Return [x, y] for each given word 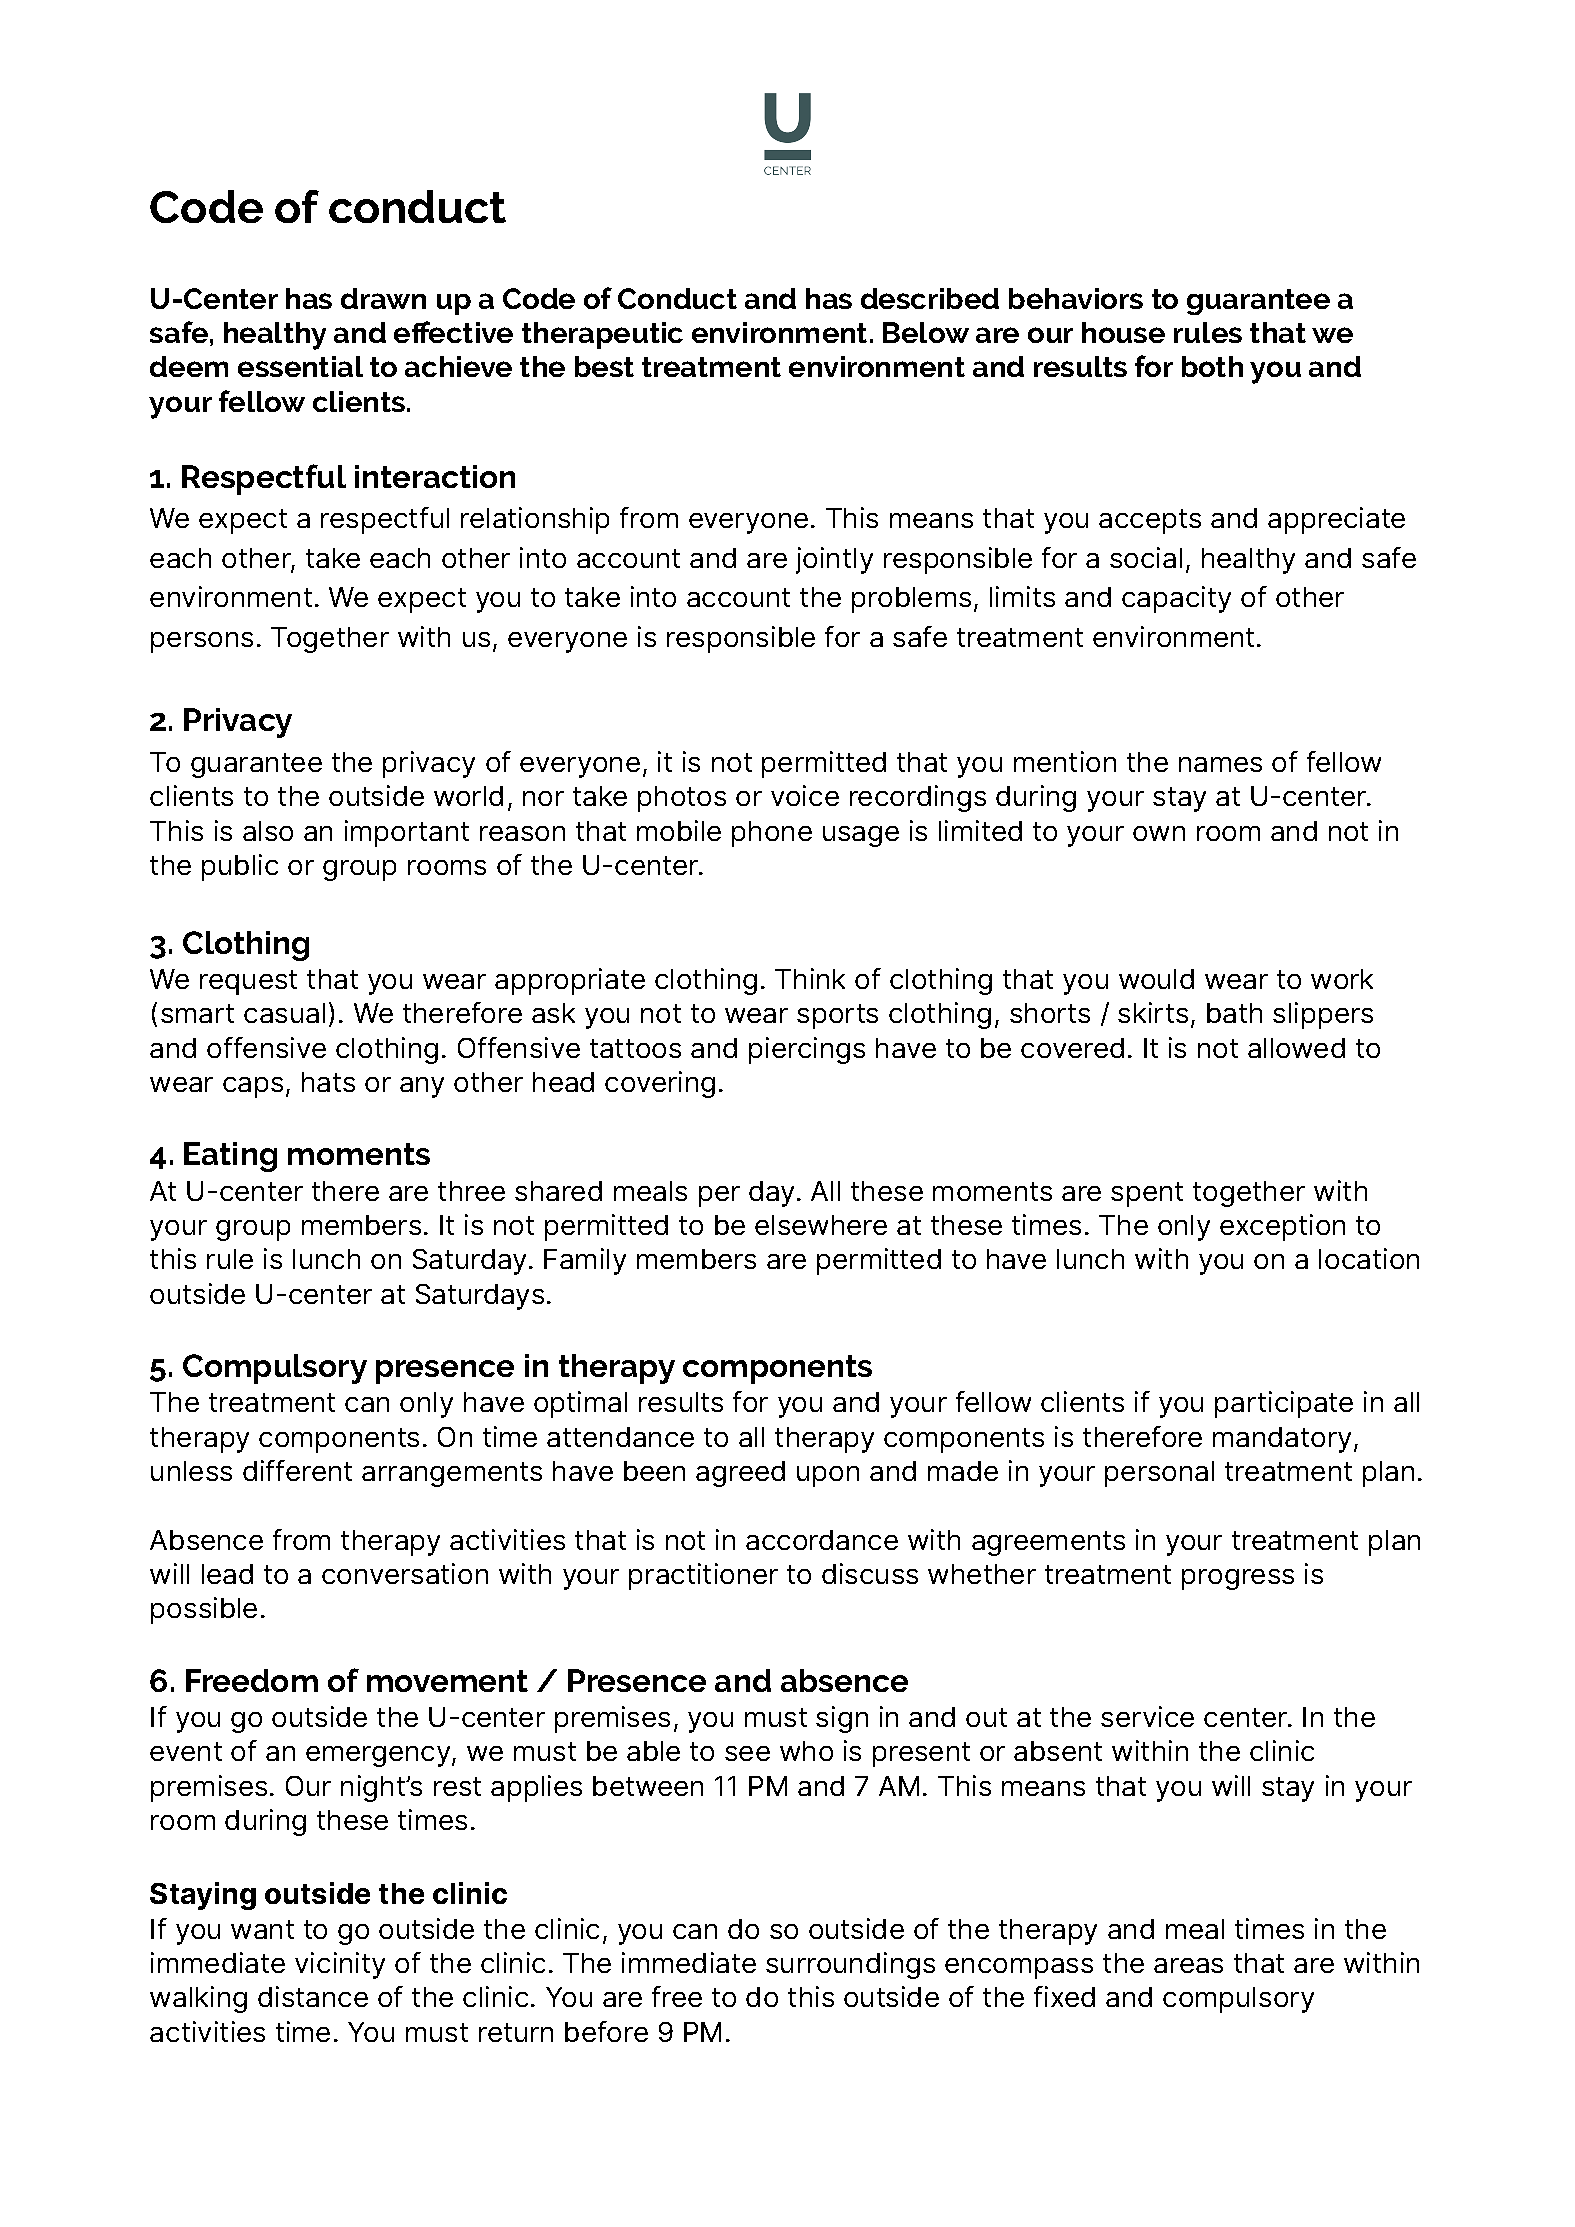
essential [300, 366]
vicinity [340, 1965]
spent [1147, 1194]
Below [926, 332]
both [1212, 366]
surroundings [850, 1965]
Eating [230, 1157]
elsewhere [821, 1225]
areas [1188, 1965]
